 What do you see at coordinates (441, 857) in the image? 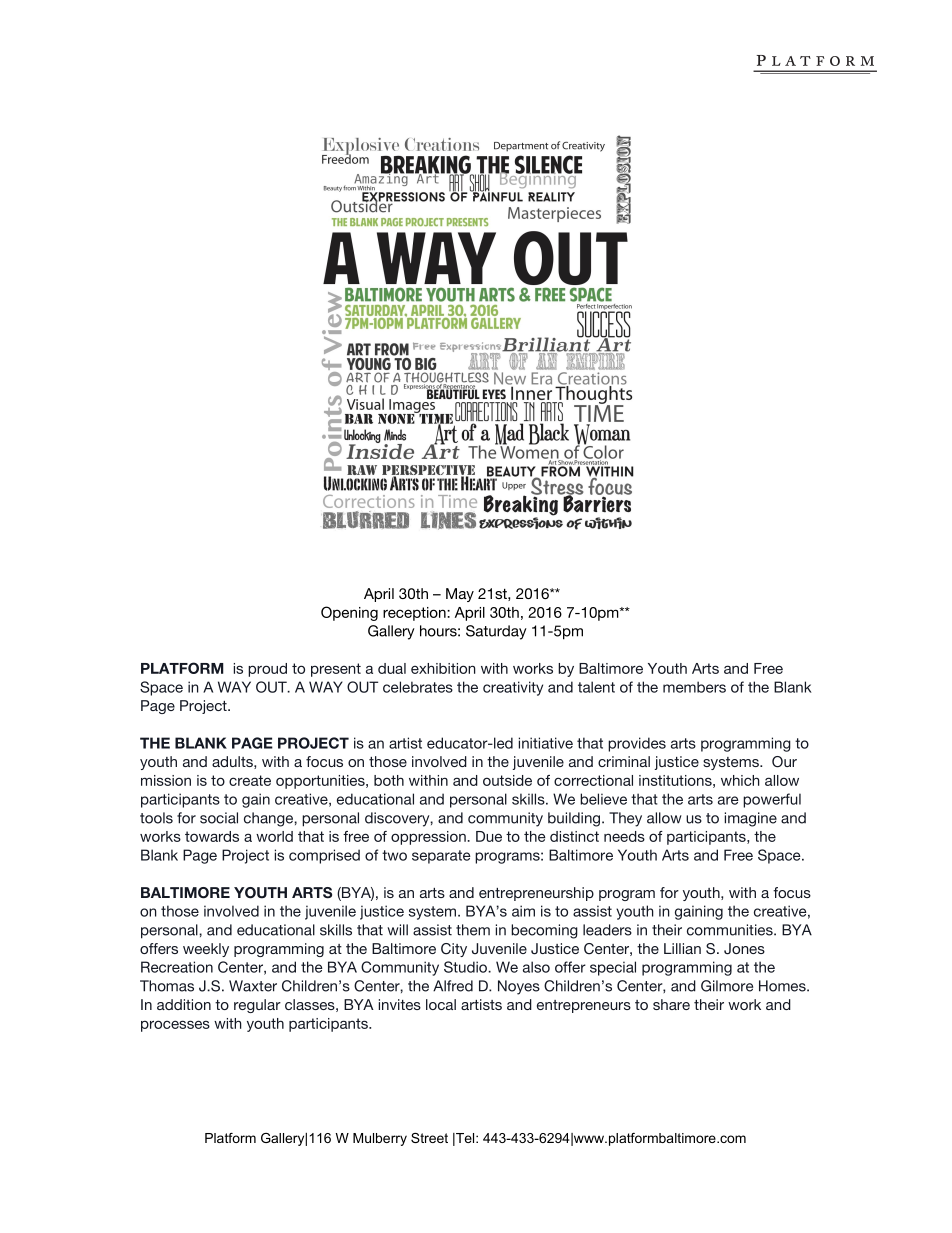
I see `separate` at bounding box center [441, 857].
